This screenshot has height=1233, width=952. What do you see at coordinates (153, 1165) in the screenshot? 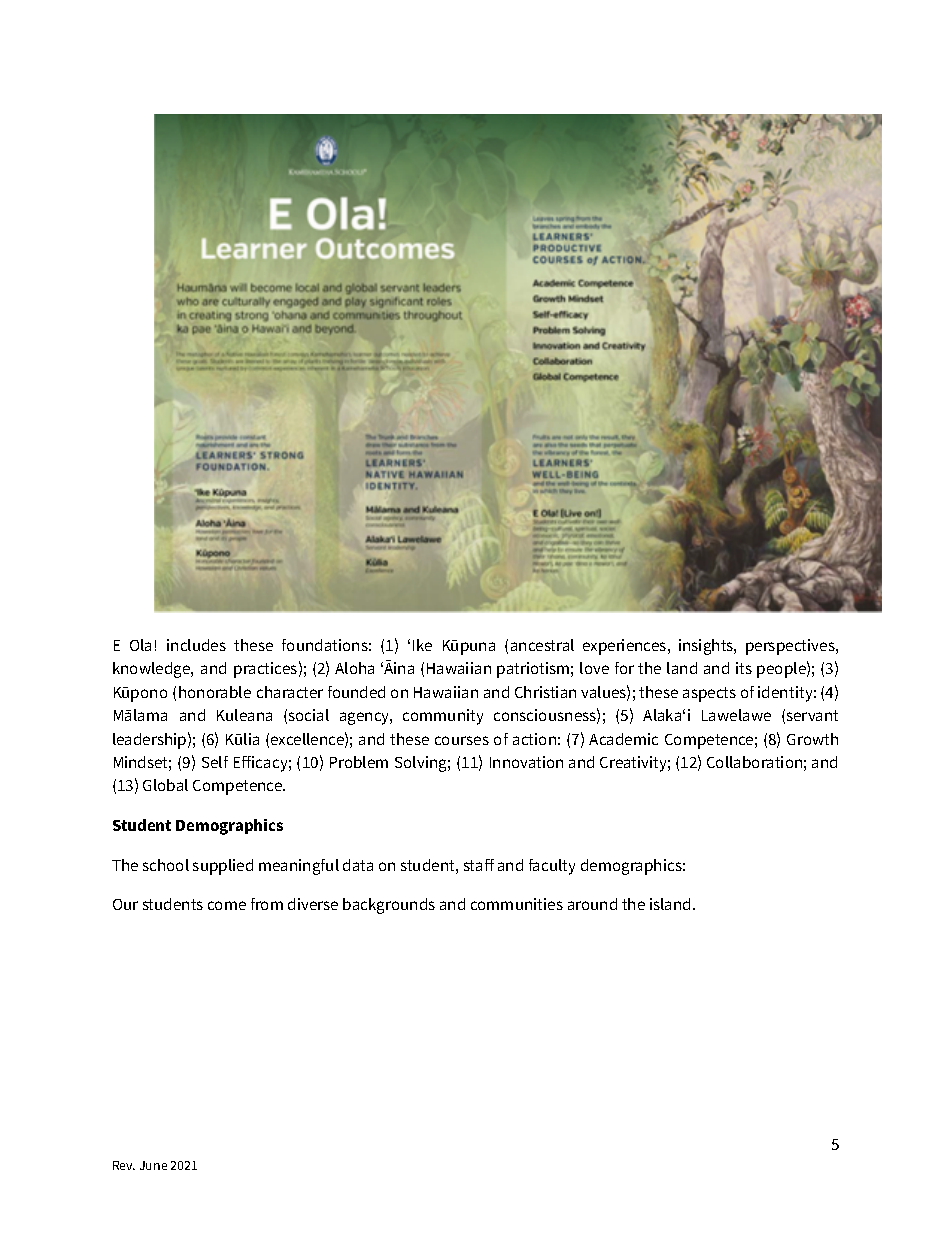
I see `June` at bounding box center [153, 1165].
